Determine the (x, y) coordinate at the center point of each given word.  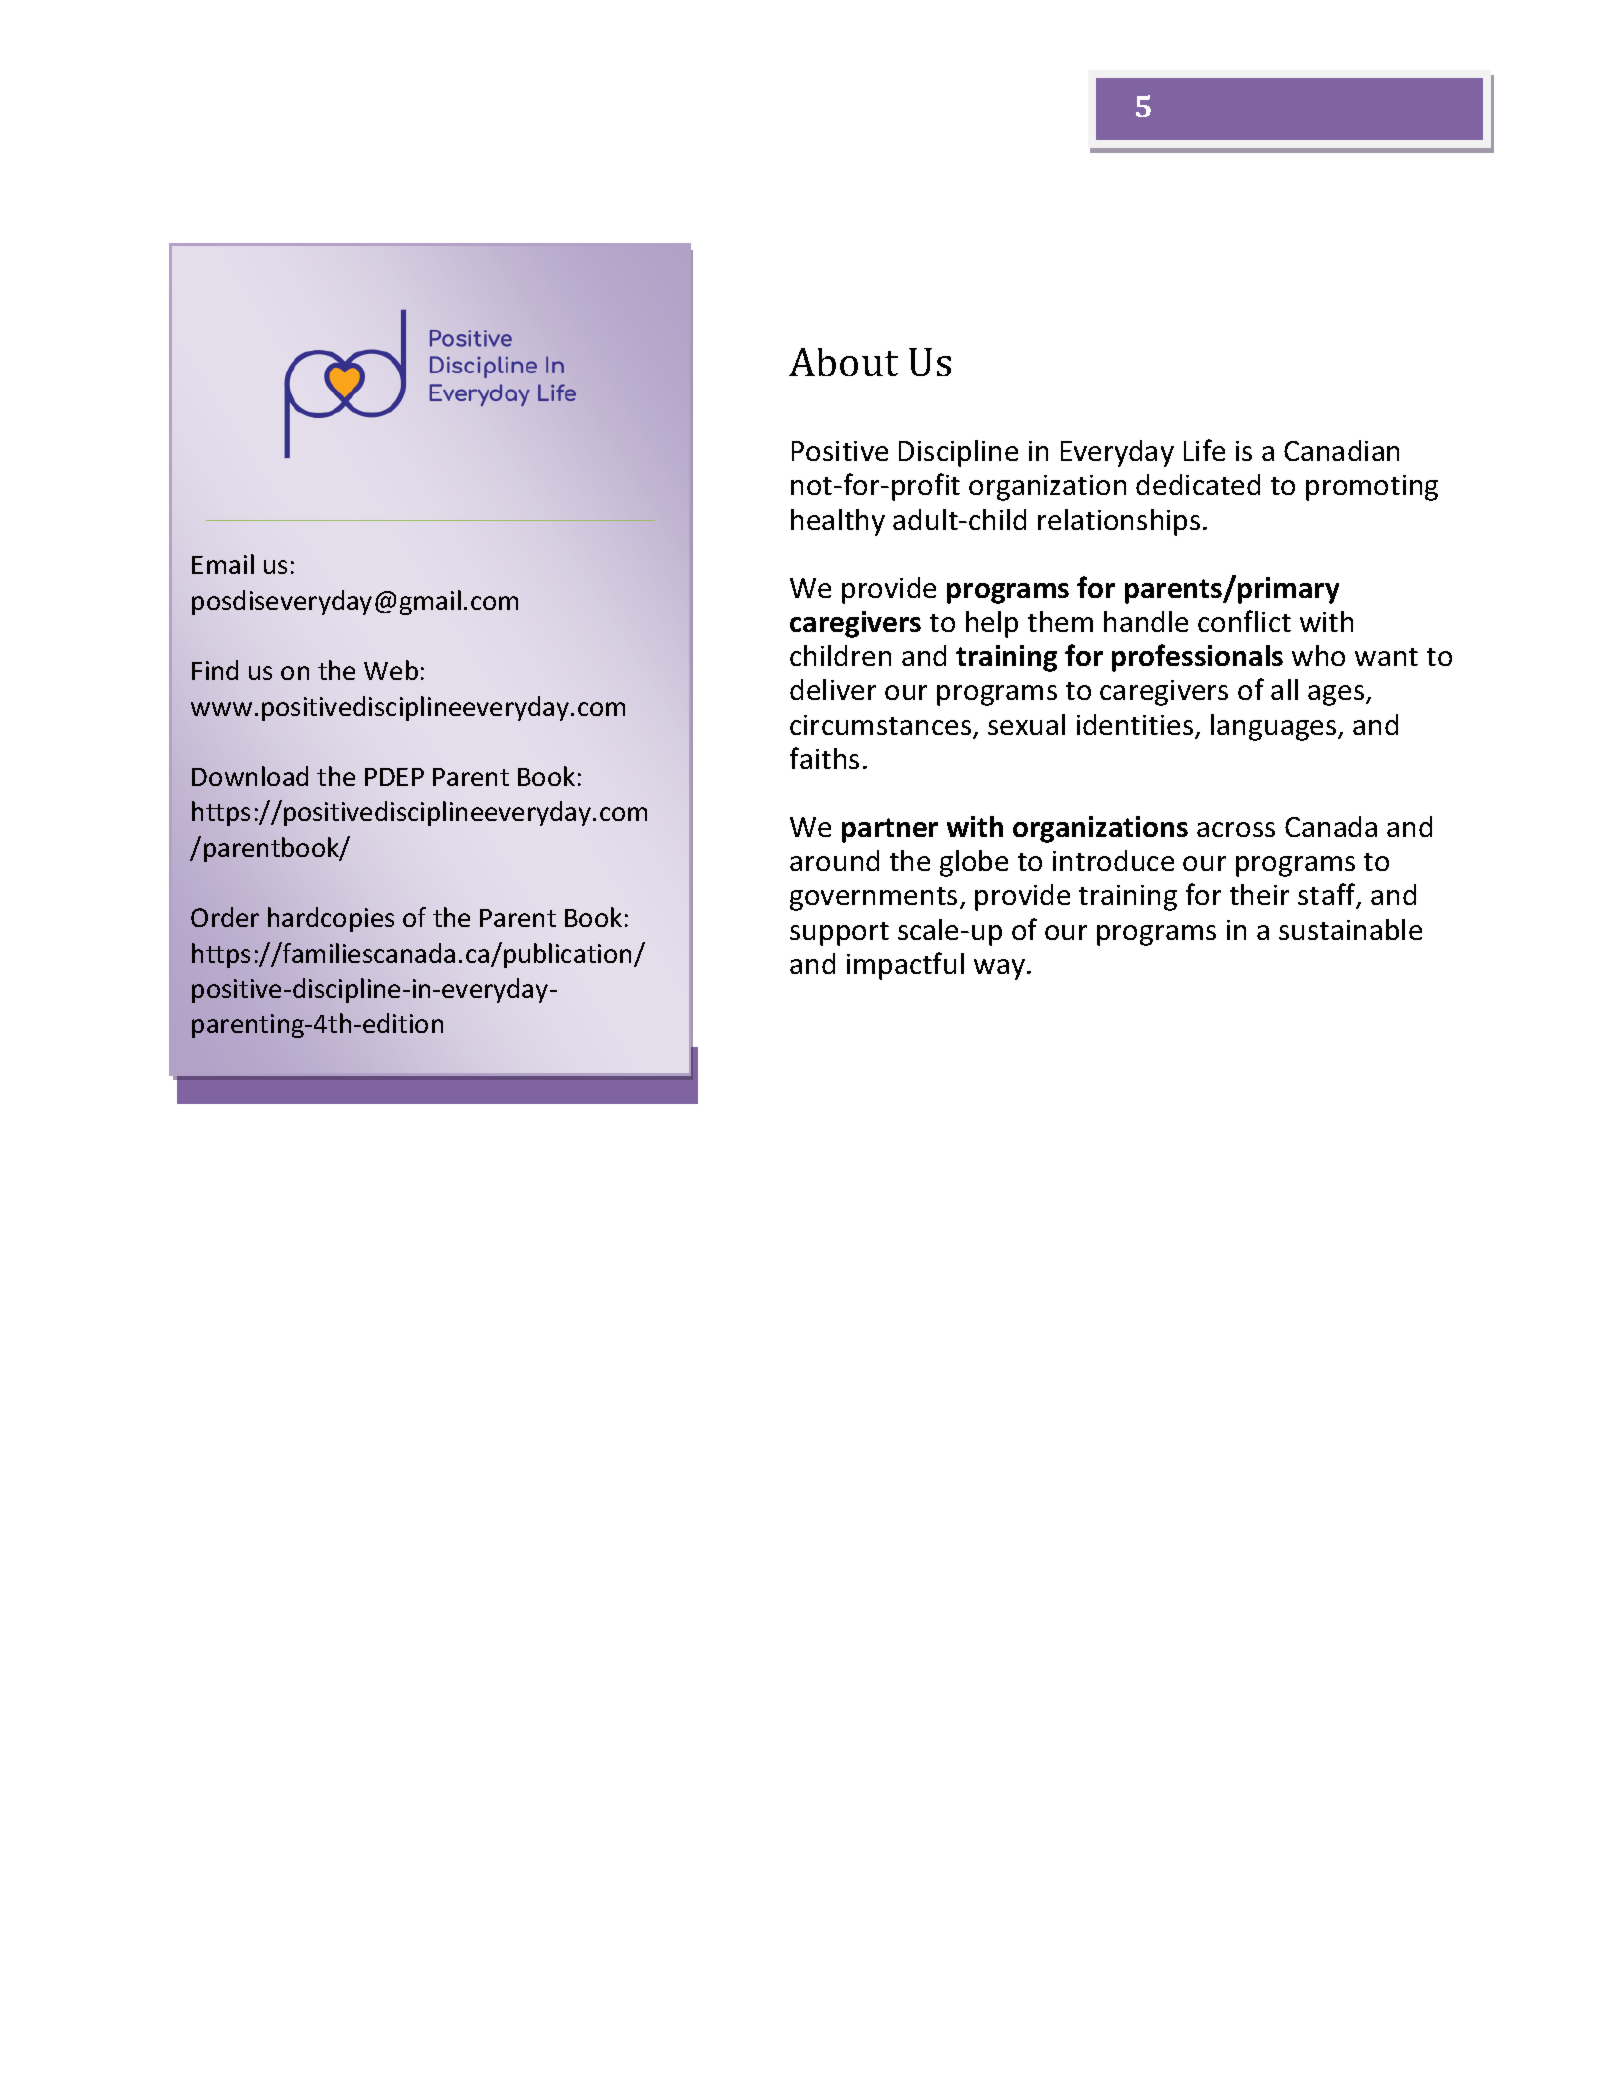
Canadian (1341, 450)
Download (250, 776)
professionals (1197, 658)
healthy (838, 522)
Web (391, 670)
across (1236, 829)
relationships (1119, 522)
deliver (833, 689)
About (843, 362)
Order (225, 917)
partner (890, 830)
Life (1204, 450)
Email (223, 564)
